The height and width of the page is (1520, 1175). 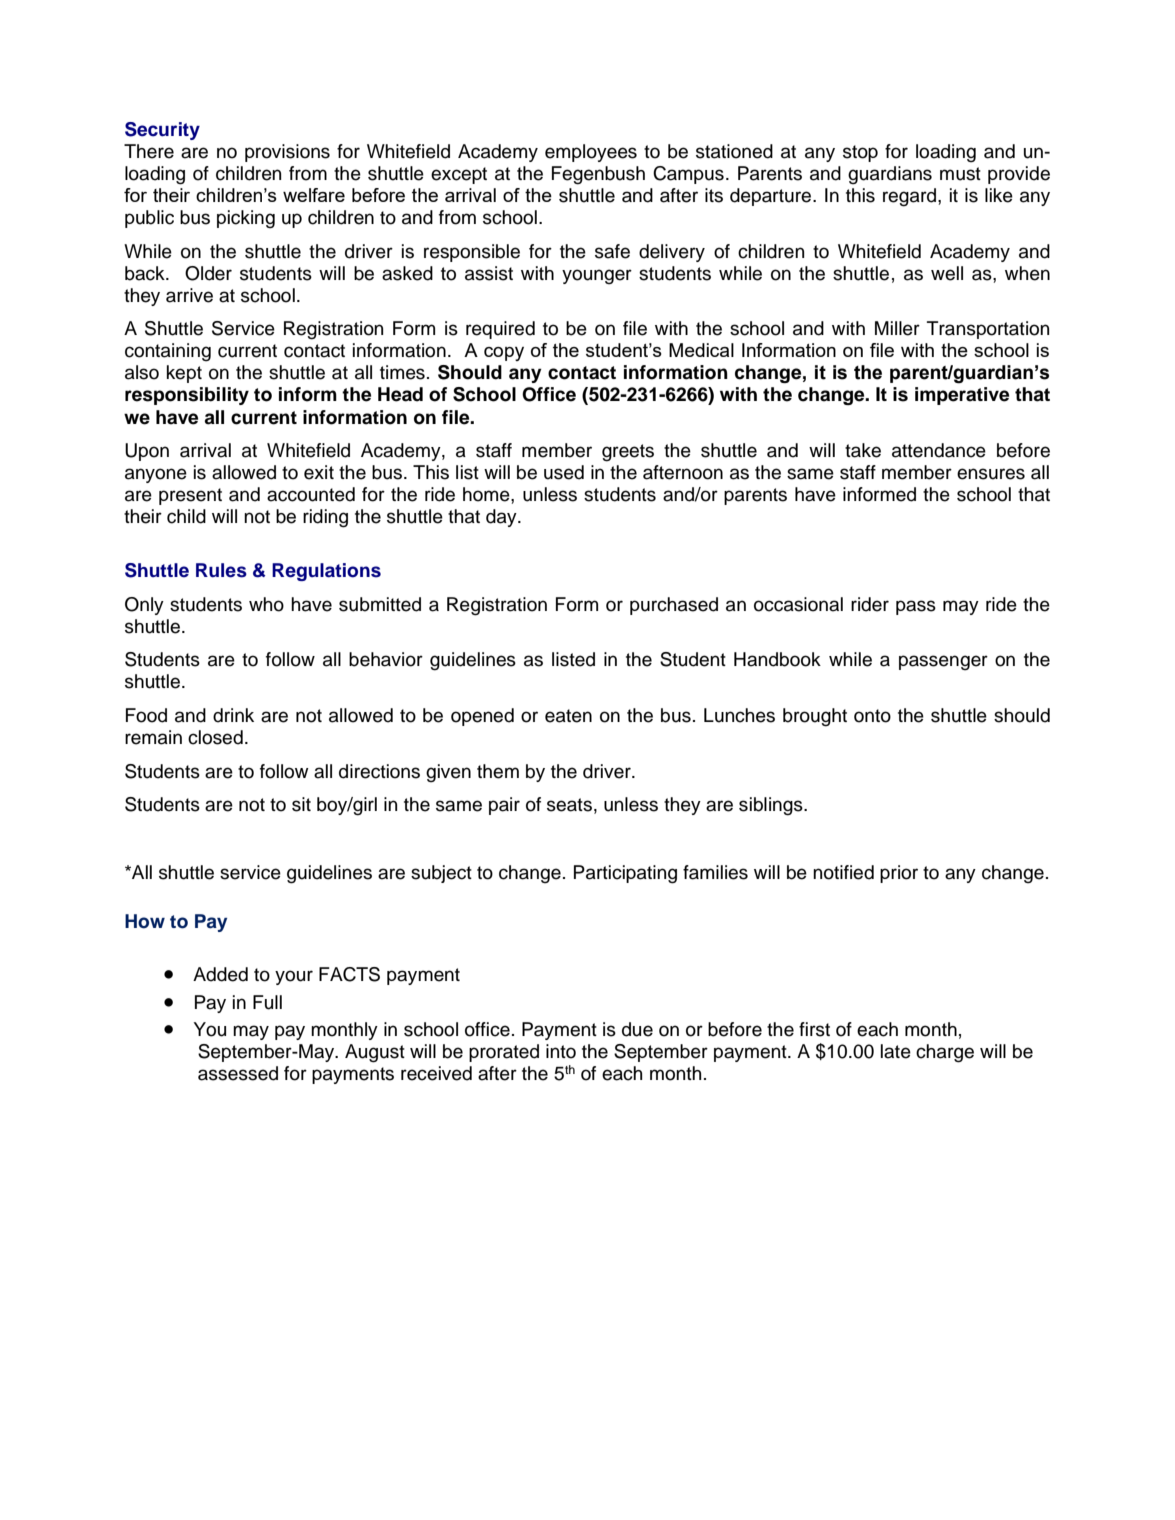 I want to click on late, so click(x=896, y=1051).
